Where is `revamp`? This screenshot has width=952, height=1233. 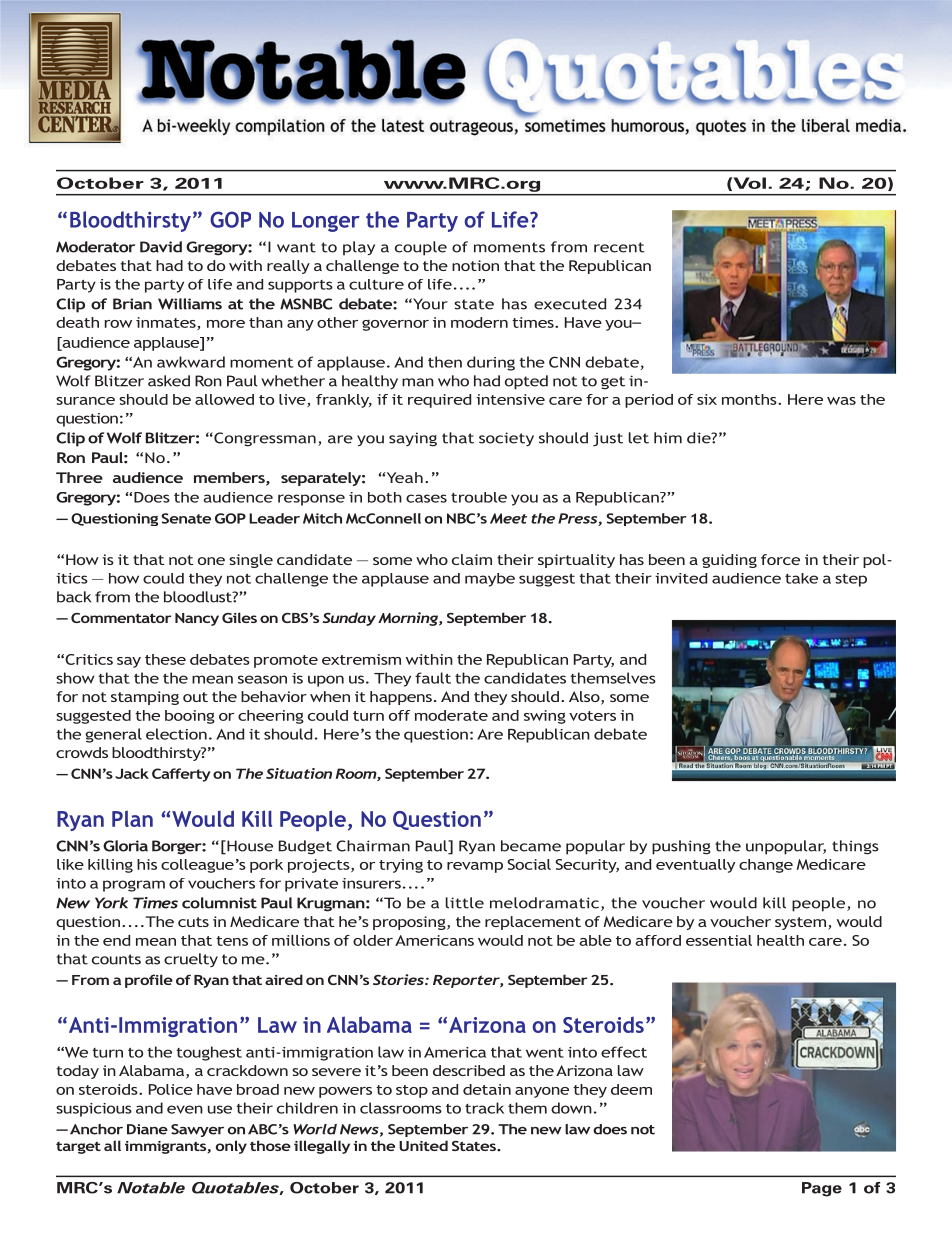 revamp is located at coordinates (475, 867).
